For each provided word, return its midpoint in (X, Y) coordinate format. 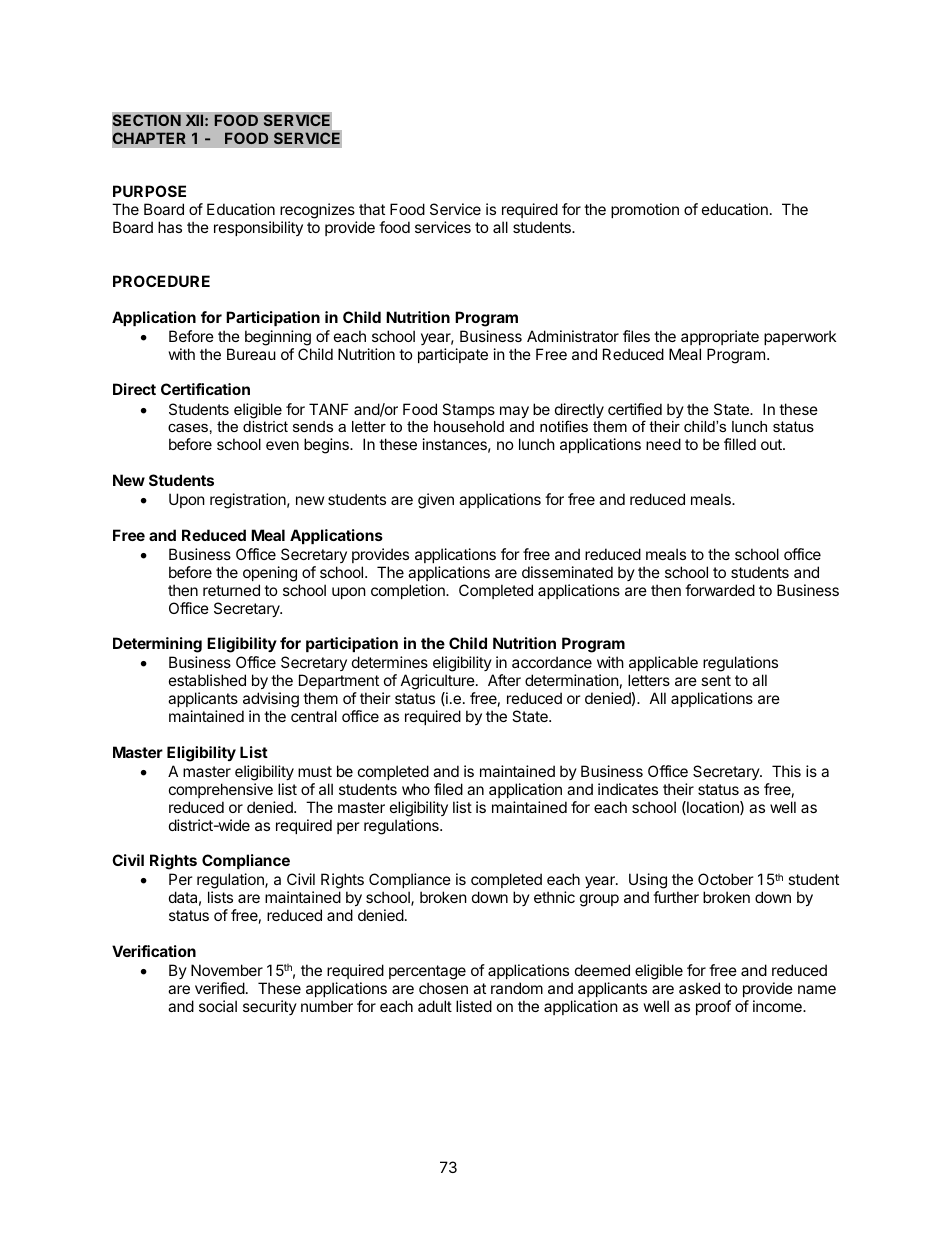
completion (409, 591)
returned (231, 590)
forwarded (720, 590)
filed (448, 789)
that (372, 209)
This (786, 771)
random (517, 988)
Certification (205, 389)
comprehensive (221, 790)
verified (220, 988)
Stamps (468, 410)
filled (740, 444)
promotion (645, 210)
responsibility (258, 228)
